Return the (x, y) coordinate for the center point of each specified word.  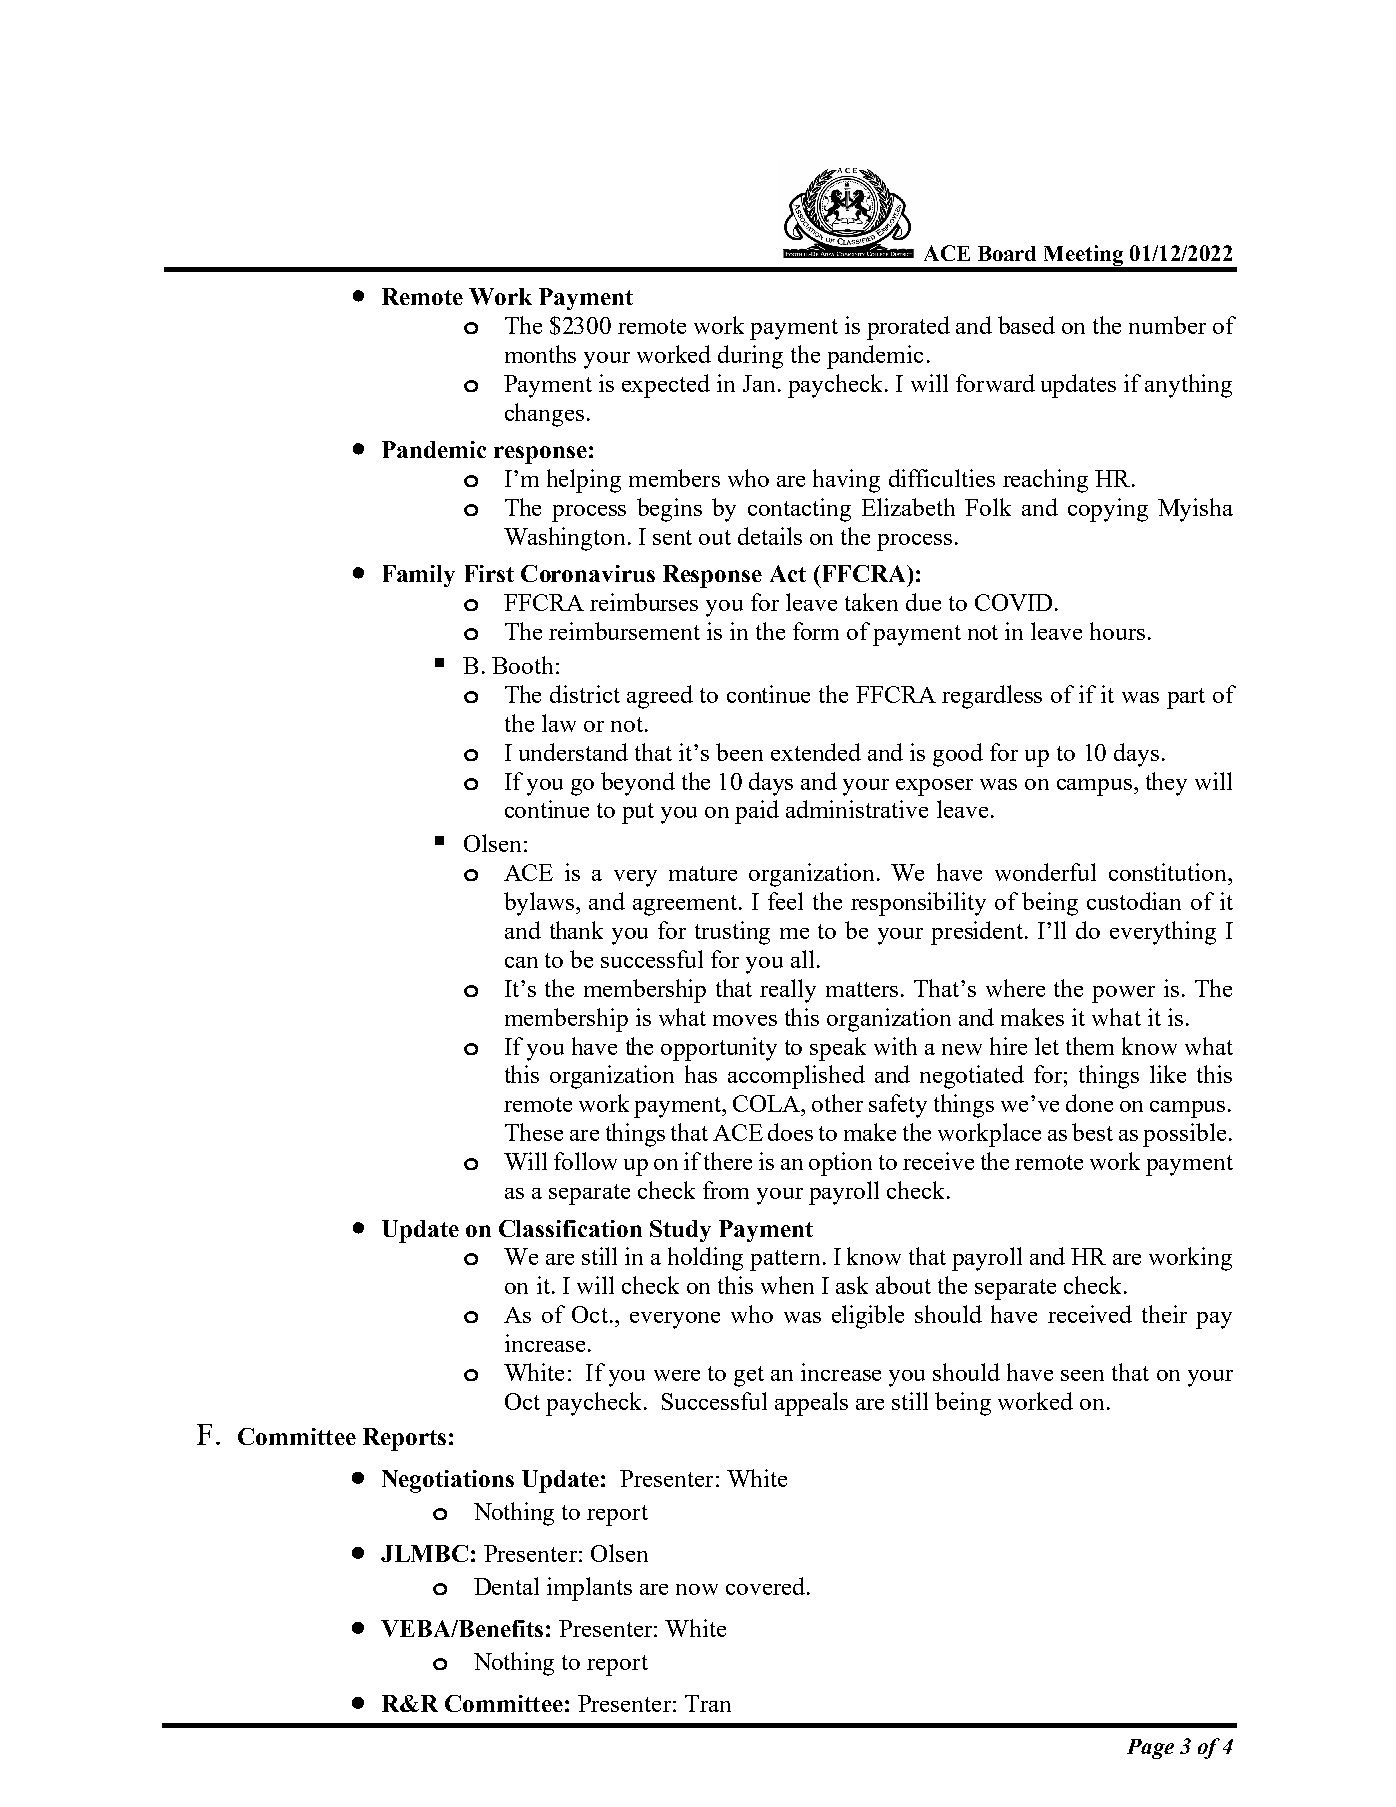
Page (1150, 1749)
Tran (708, 1703)
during (750, 357)
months (540, 354)
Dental (506, 1586)
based (1026, 325)
